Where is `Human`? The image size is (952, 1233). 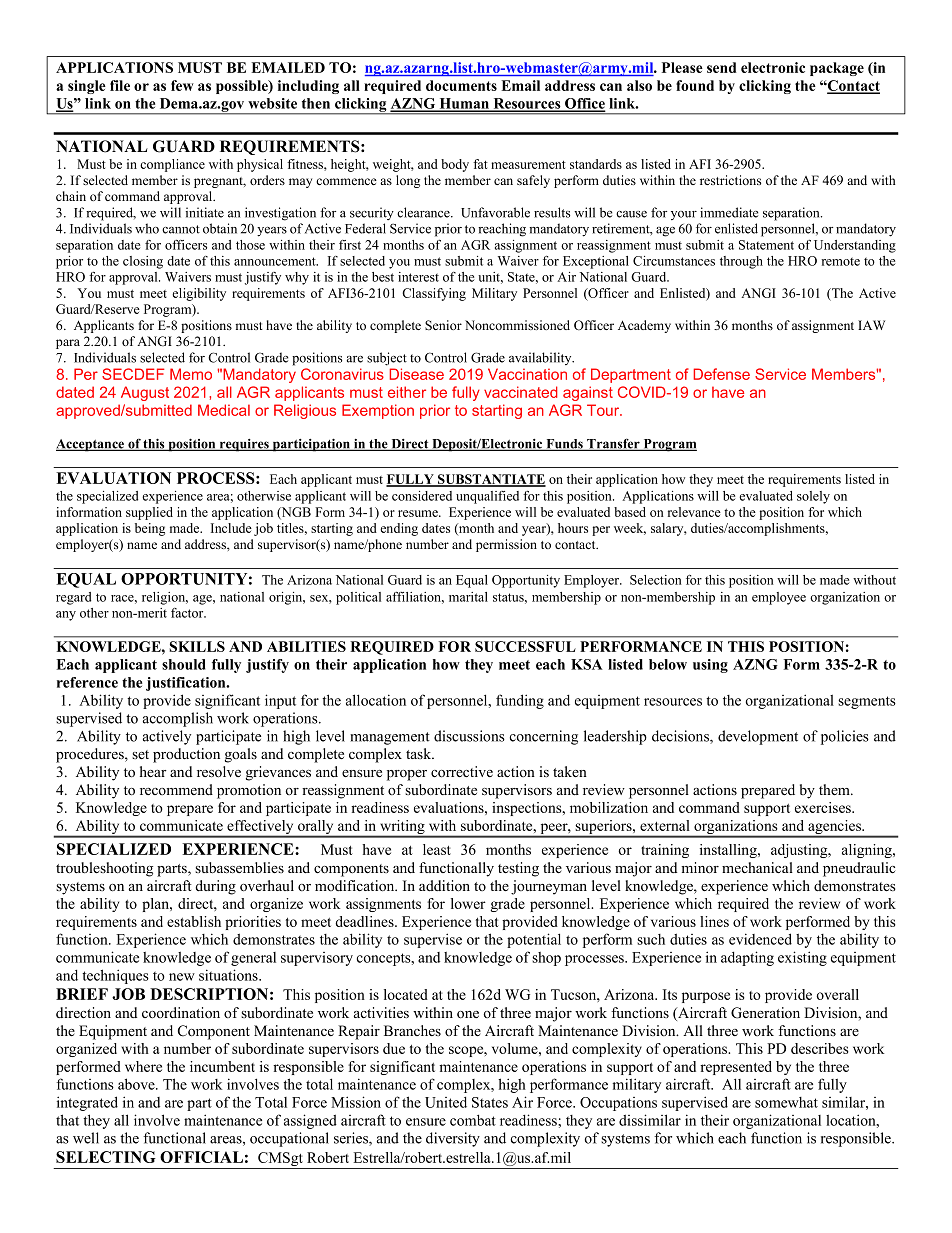
Human is located at coordinates (464, 104).
